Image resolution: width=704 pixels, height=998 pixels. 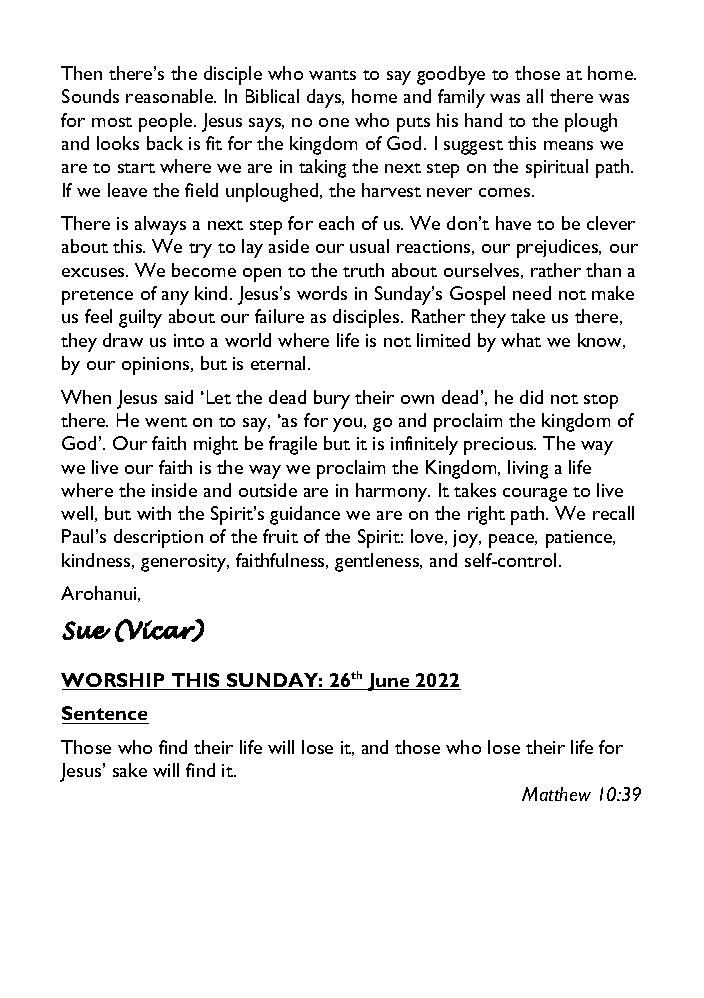 What do you see at coordinates (166, 422) in the screenshot?
I see `went` at bounding box center [166, 422].
